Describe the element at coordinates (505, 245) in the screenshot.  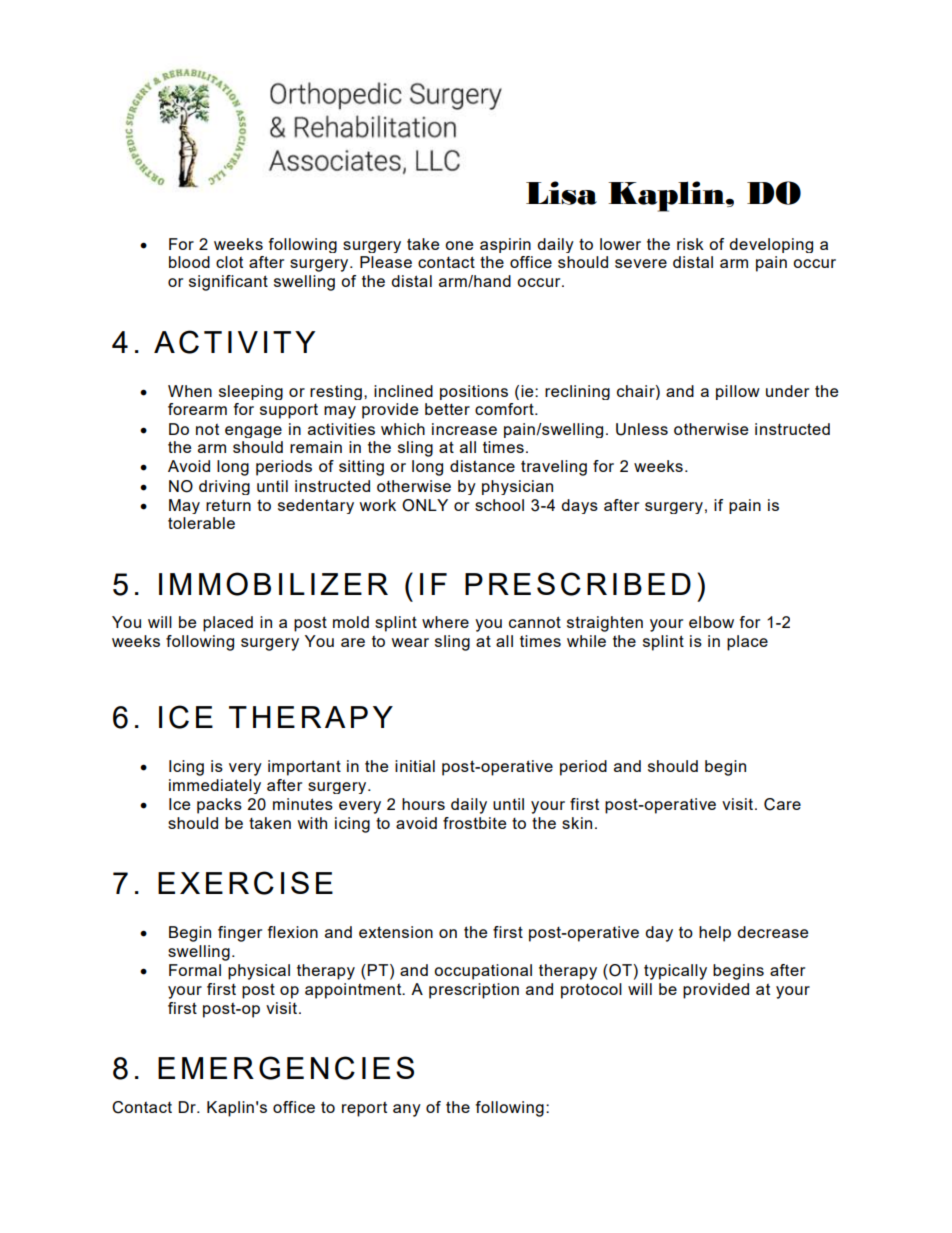
I see `aspirin` at that location.
